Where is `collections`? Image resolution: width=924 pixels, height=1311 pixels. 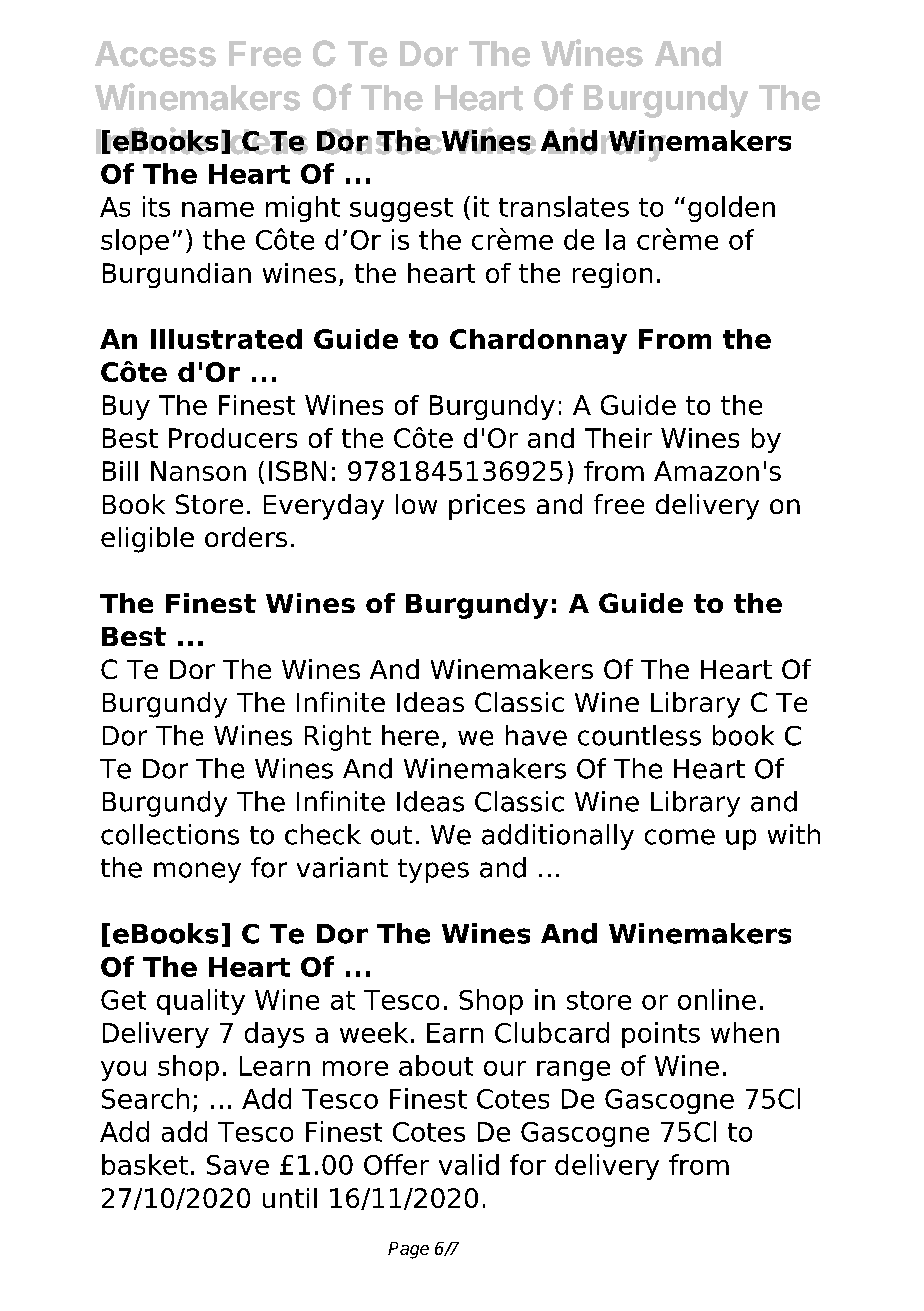
collections is located at coordinates (170, 834).
